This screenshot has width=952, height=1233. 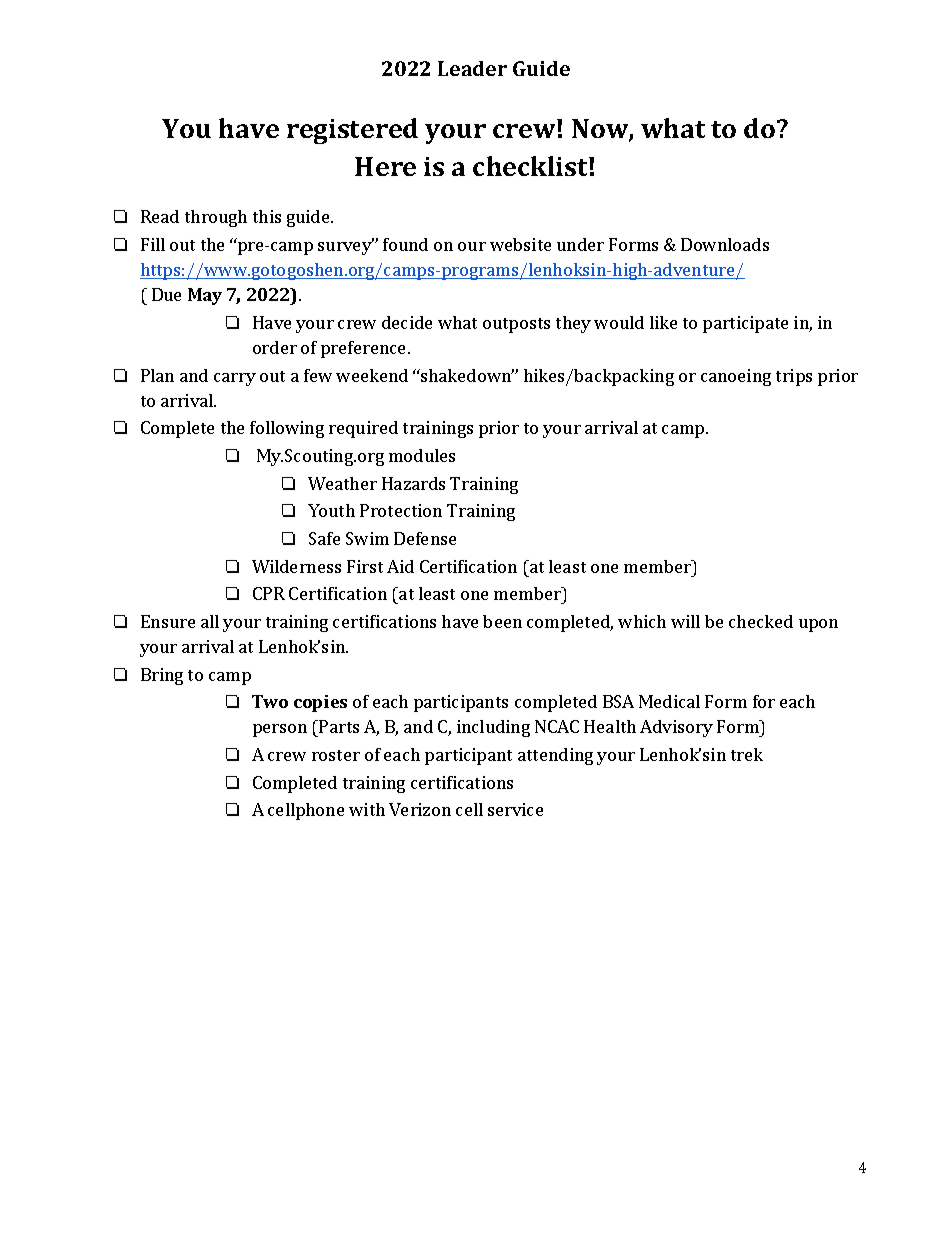 What do you see at coordinates (352, 131) in the screenshot?
I see `registered` at bounding box center [352, 131].
